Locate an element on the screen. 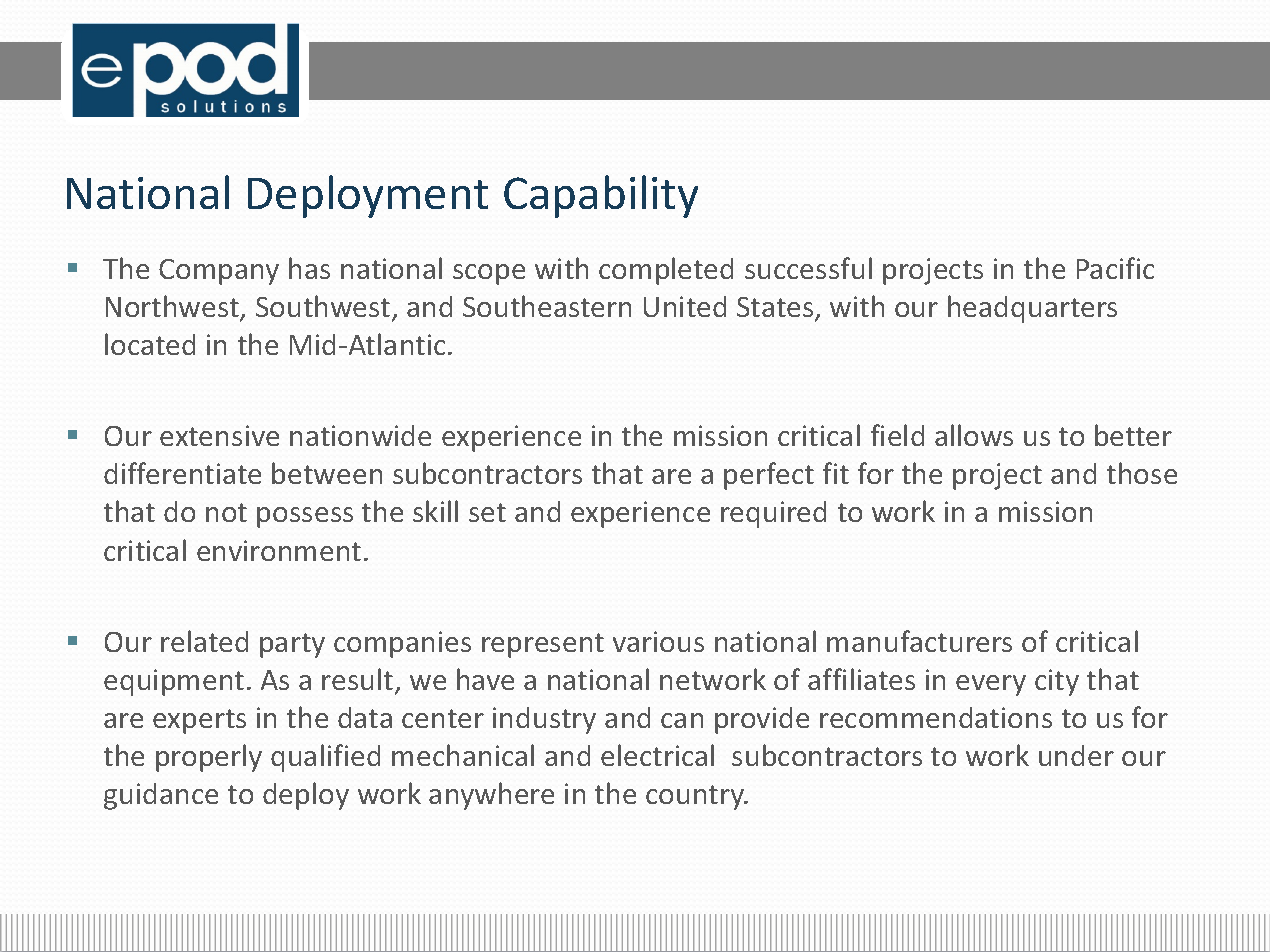 This screenshot has width=1270, height=952. those is located at coordinates (1142, 473).
